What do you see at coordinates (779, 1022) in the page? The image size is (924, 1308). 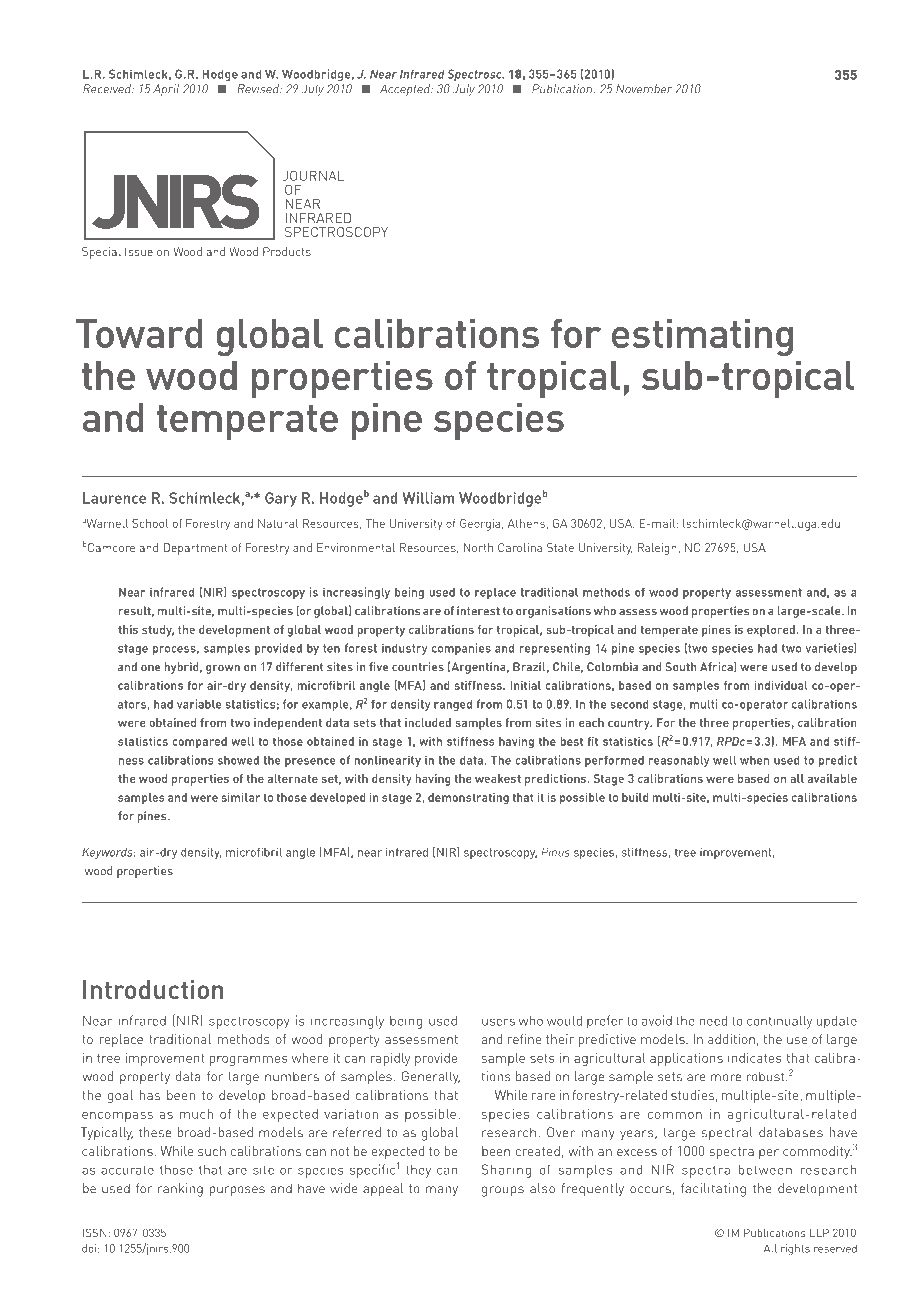 I see `continually` at bounding box center [779, 1022].
